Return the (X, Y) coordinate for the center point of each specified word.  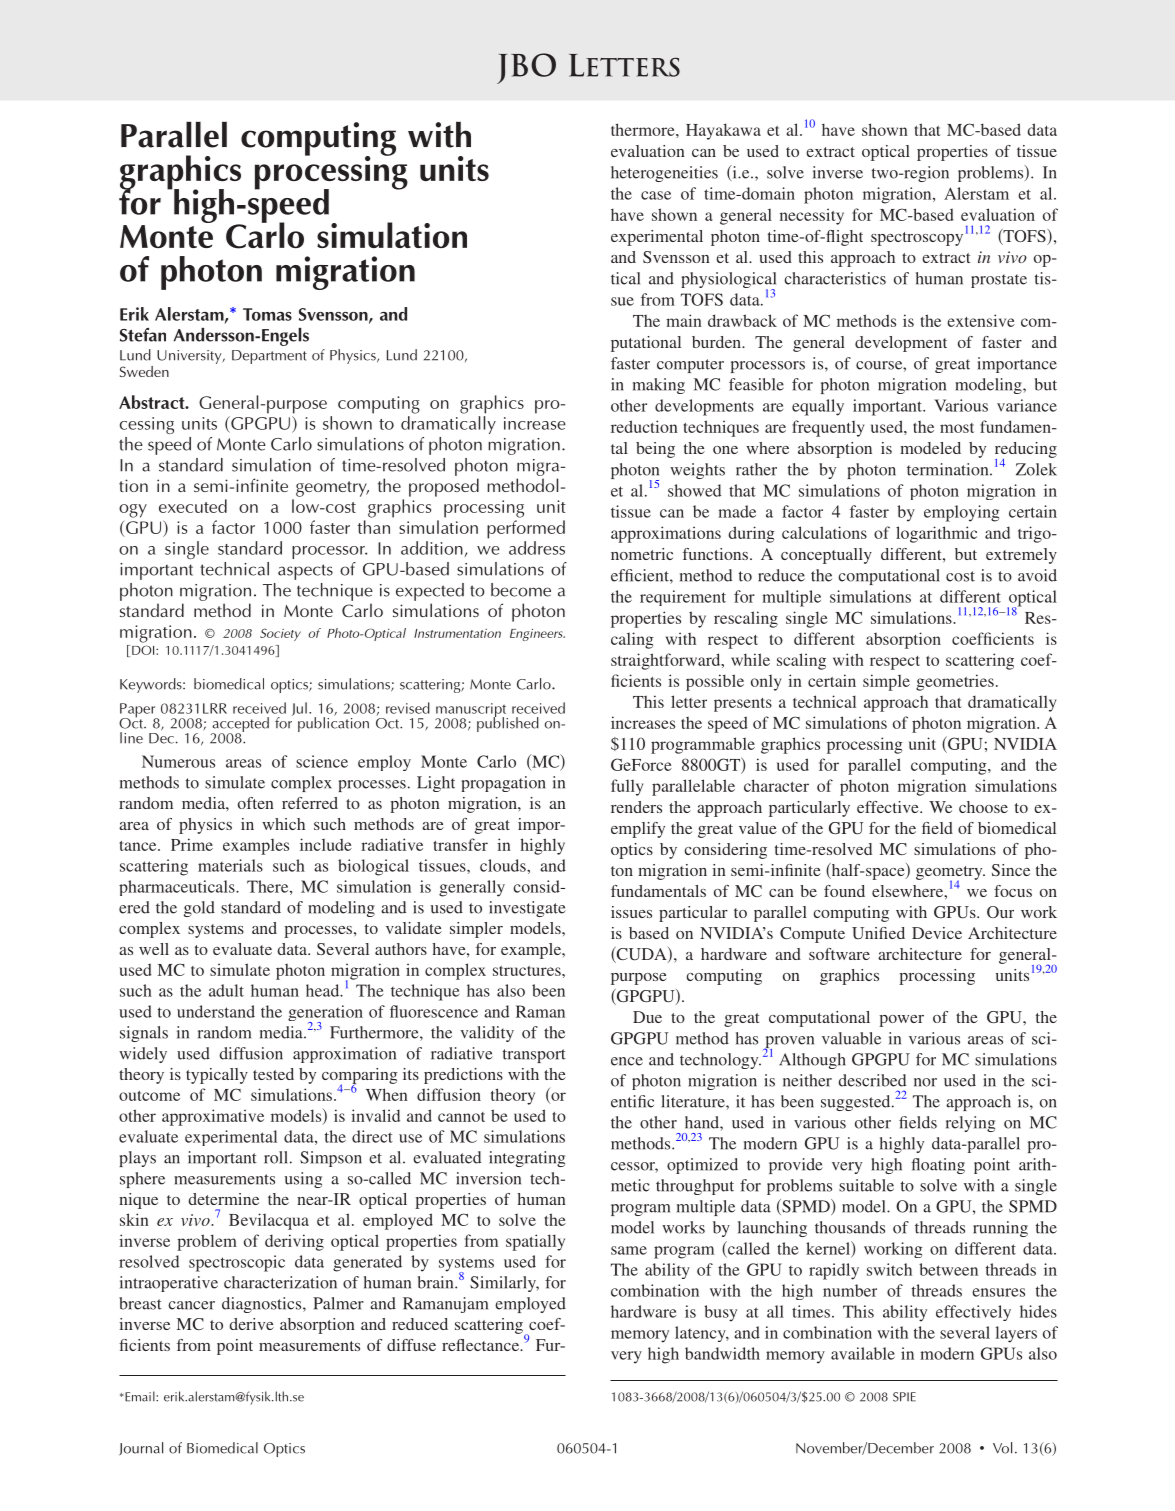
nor (925, 1082)
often (256, 803)
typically (217, 1076)
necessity (812, 216)
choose (983, 807)
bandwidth (722, 1353)
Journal (141, 1448)
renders (636, 807)
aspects (305, 572)
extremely (1021, 556)
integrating (527, 1159)
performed (526, 529)
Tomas (267, 314)
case (656, 195)
